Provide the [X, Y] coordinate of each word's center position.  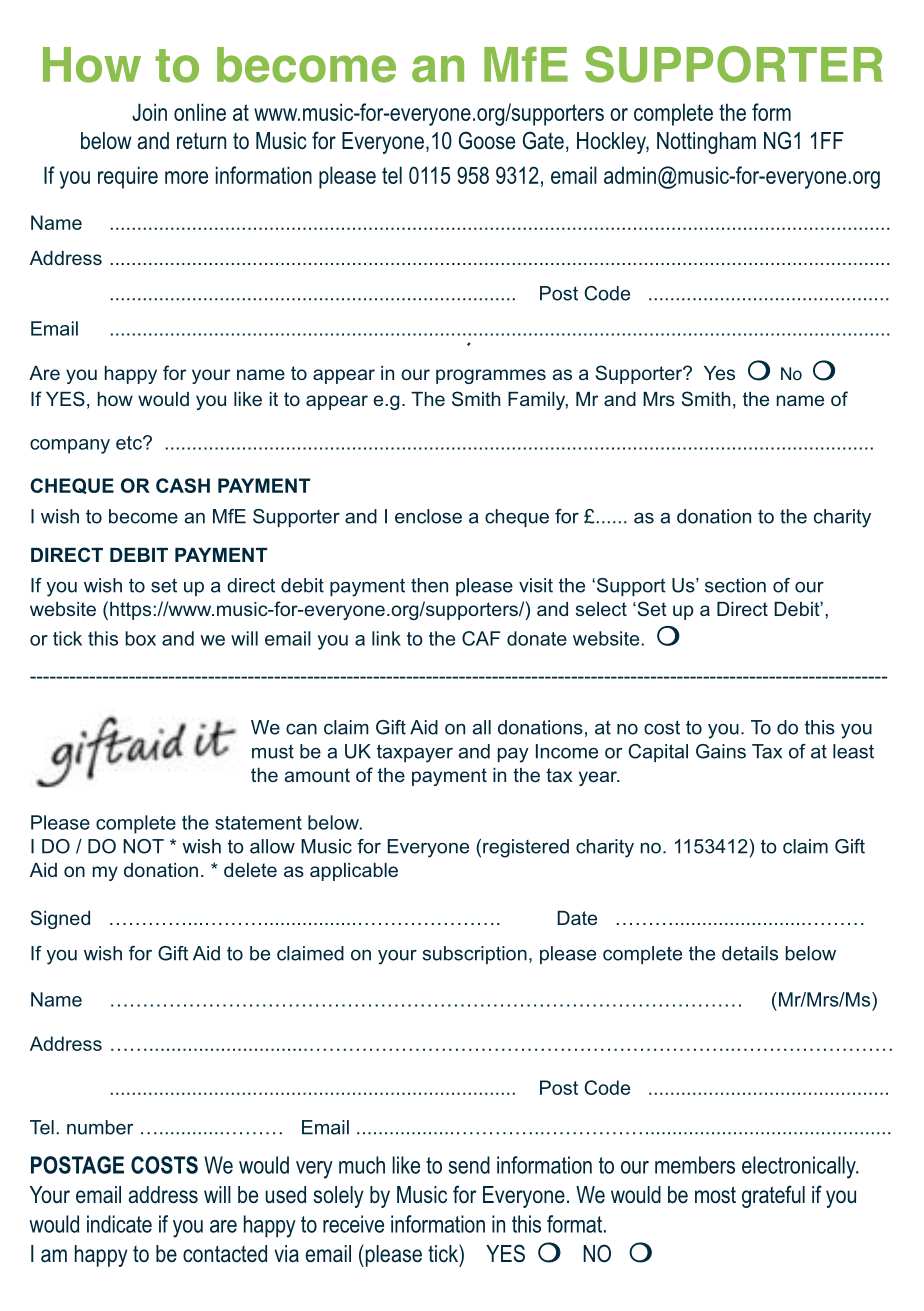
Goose [487, 140]
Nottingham [706, 143]
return [201, 141]
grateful [773, 1196]
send [469, 1165]
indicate [119, 1224]
